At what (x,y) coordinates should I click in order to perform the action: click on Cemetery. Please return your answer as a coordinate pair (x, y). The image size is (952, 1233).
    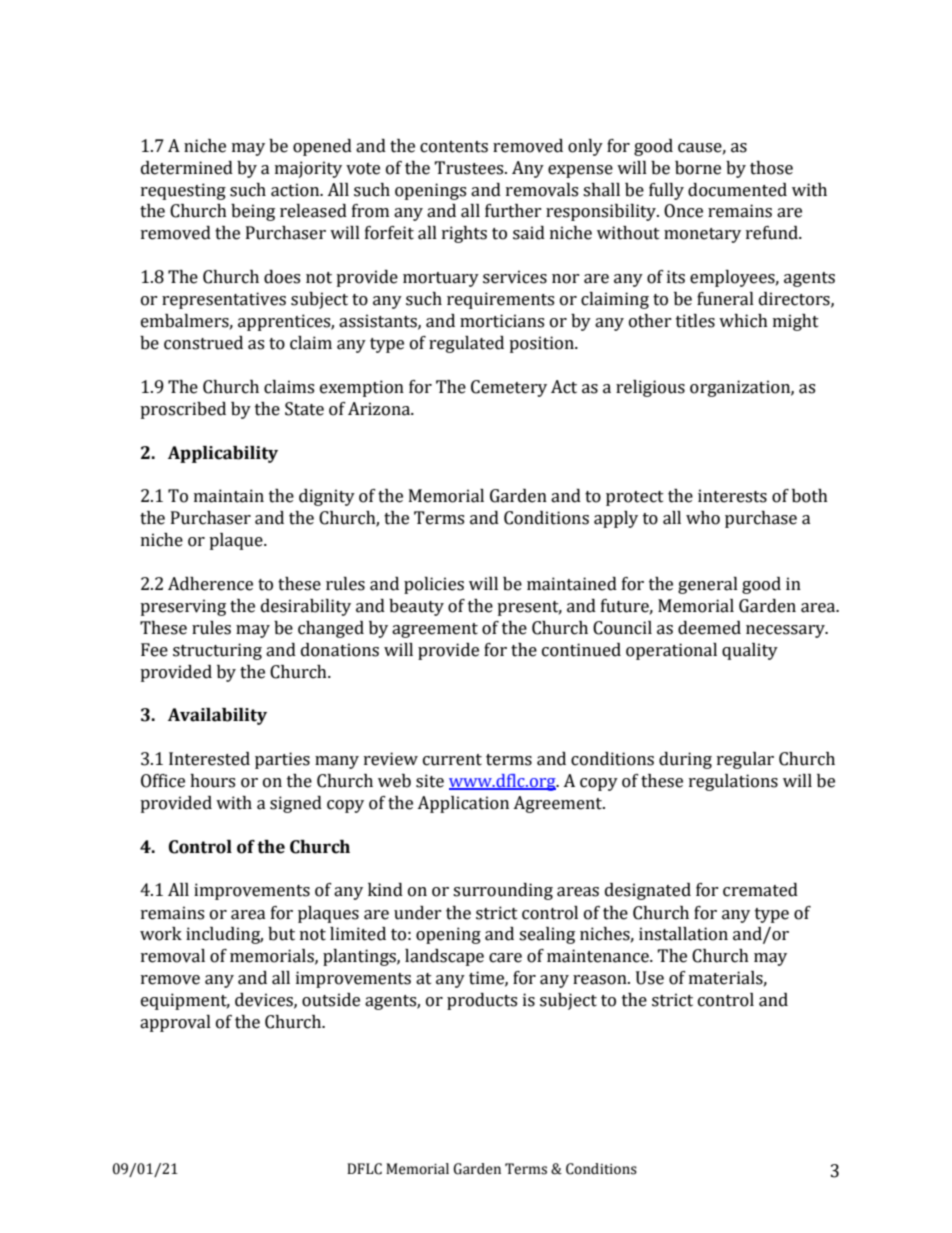
    Looking at the image, I should click on (509, 388).
